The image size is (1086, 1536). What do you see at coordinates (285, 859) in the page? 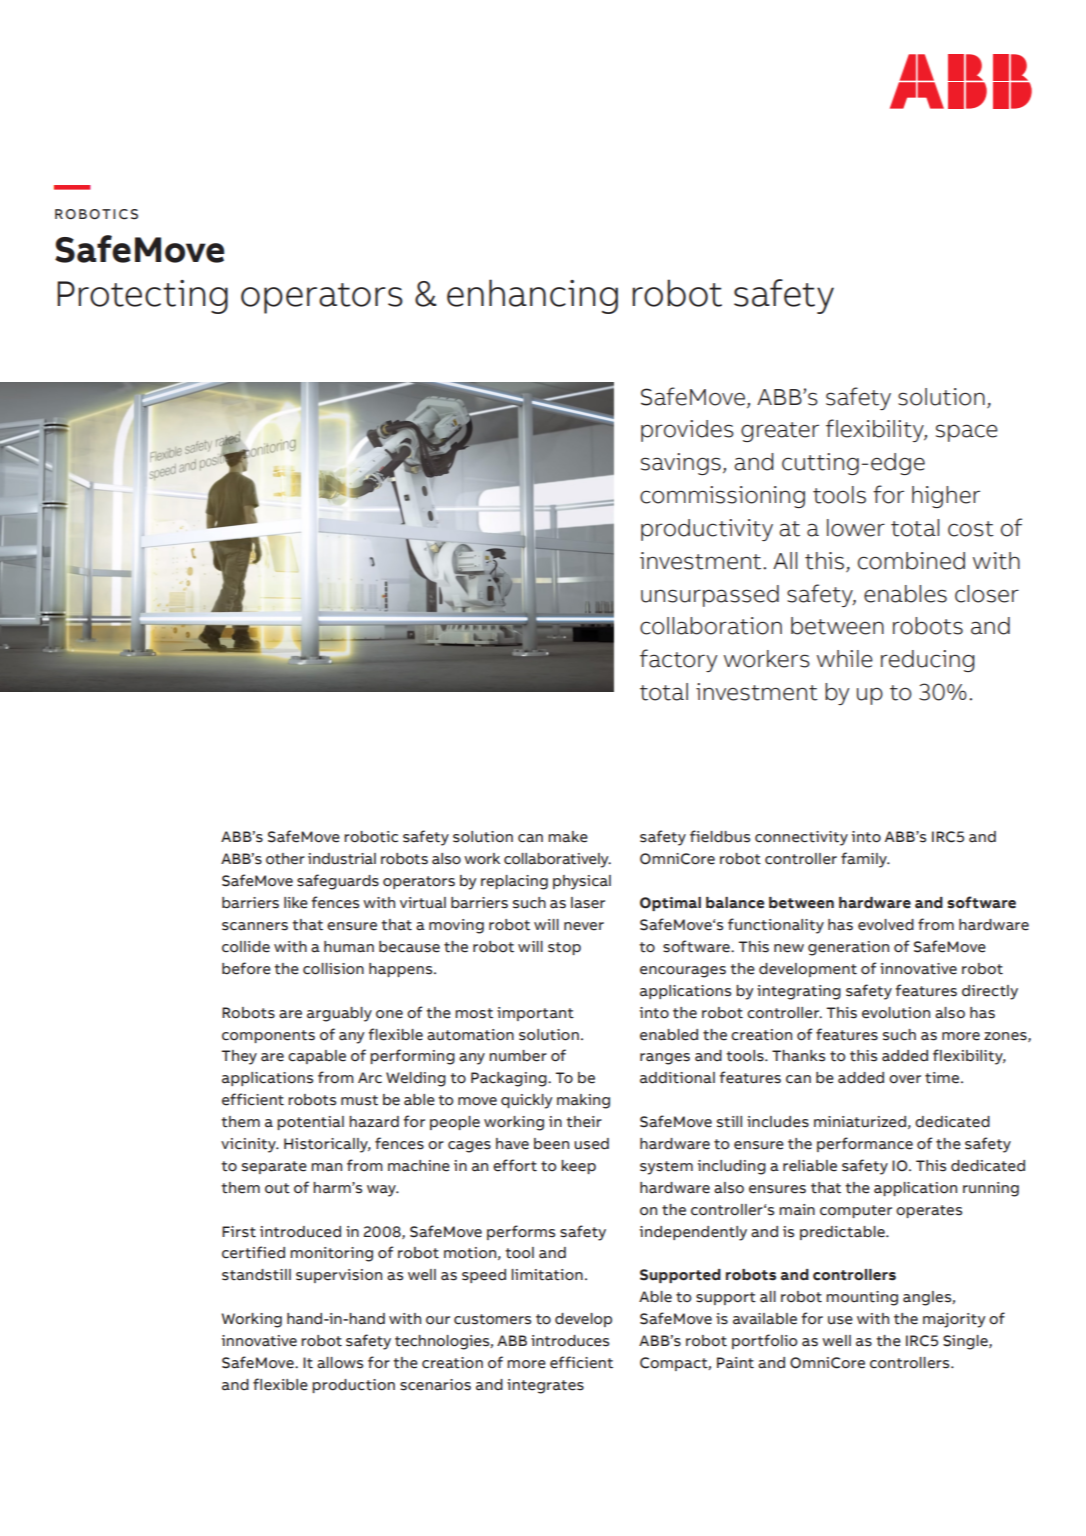
I see `other` at bounding box center [285, 859].
